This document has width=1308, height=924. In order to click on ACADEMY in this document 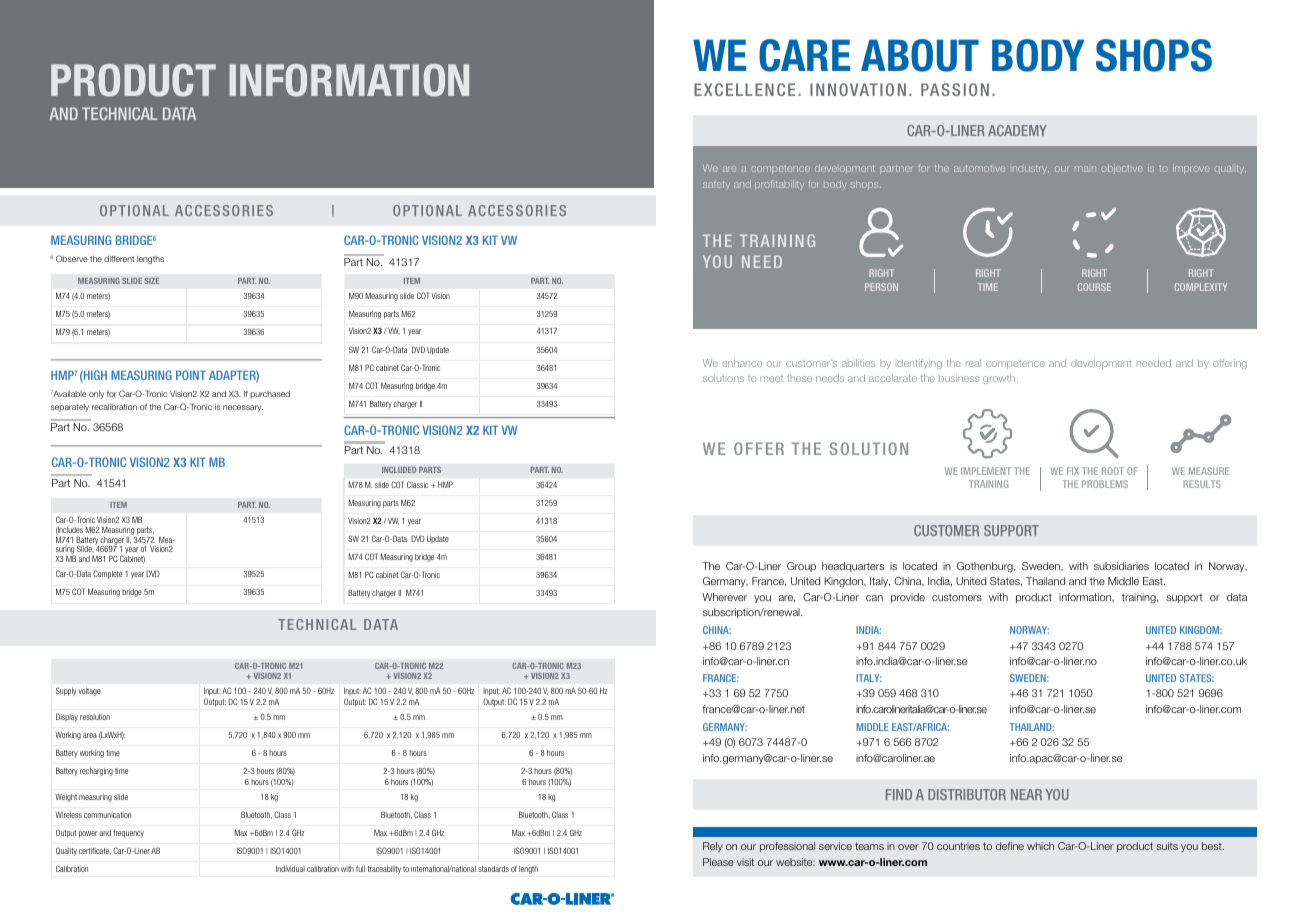, I will do `click(1017, 130)`.
